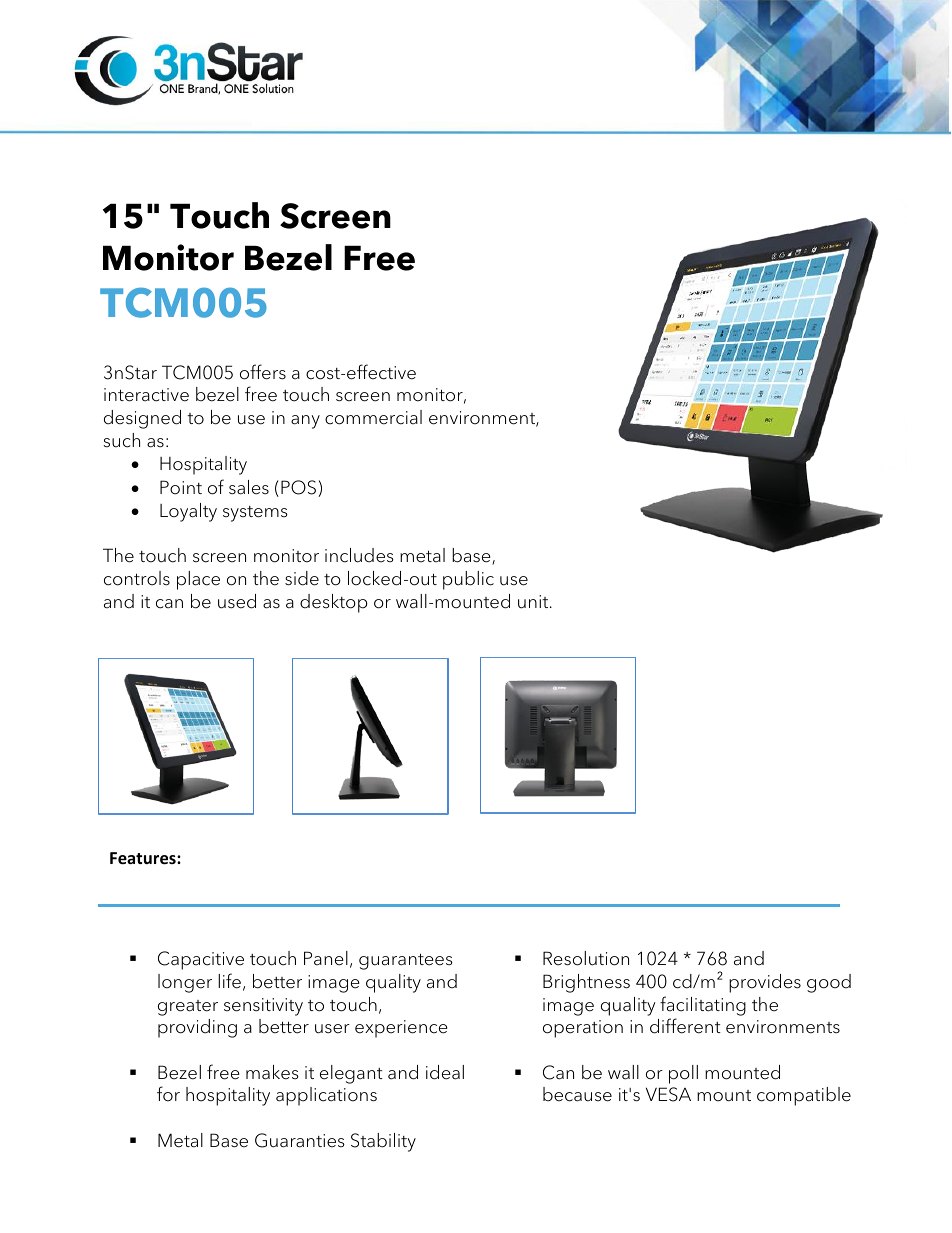  I want to click on ideal, so click(445, 1072).
